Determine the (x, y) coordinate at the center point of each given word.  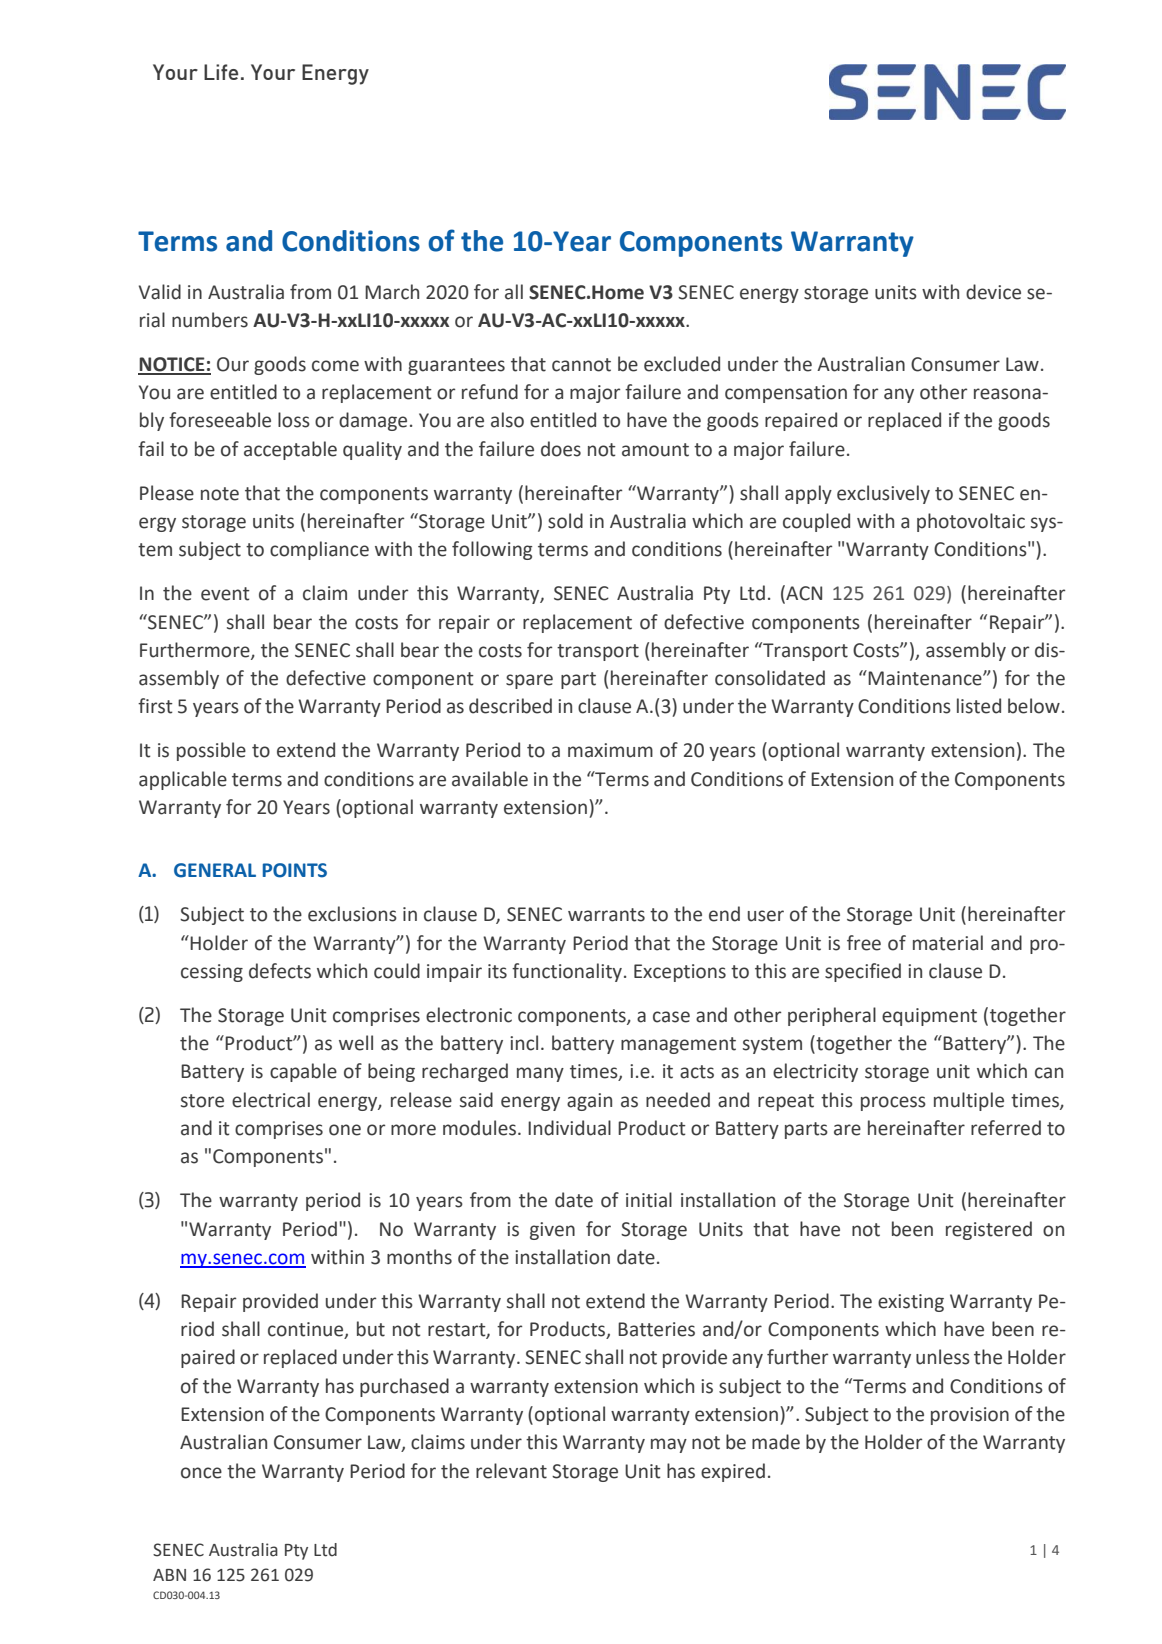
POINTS (295, 870)
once (201, 1473)
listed (979, 706)
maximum (610, 750)
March (392, 292)
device (993, 292)
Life (221, 72)
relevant (511, 1471)
